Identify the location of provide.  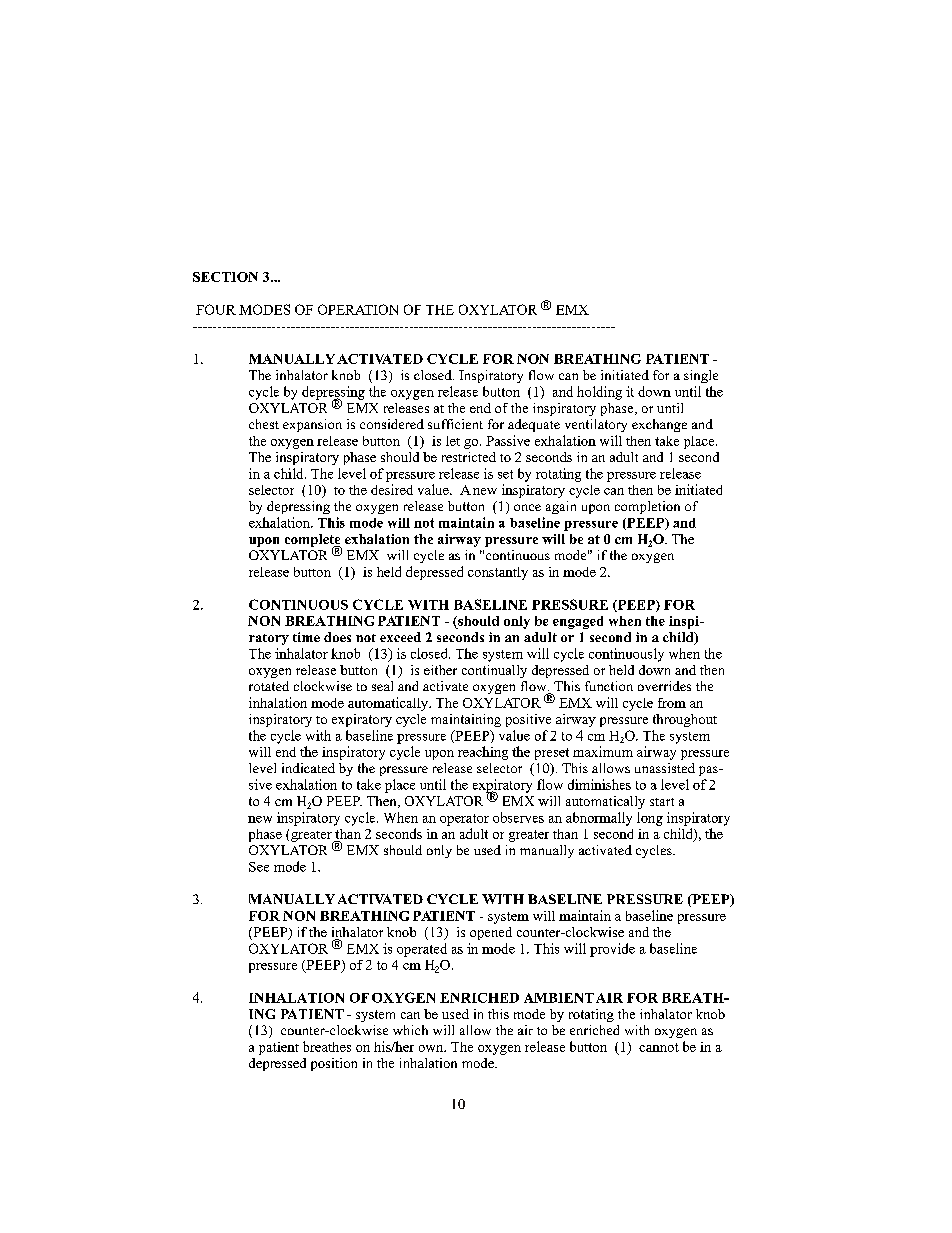
(612, 950).
